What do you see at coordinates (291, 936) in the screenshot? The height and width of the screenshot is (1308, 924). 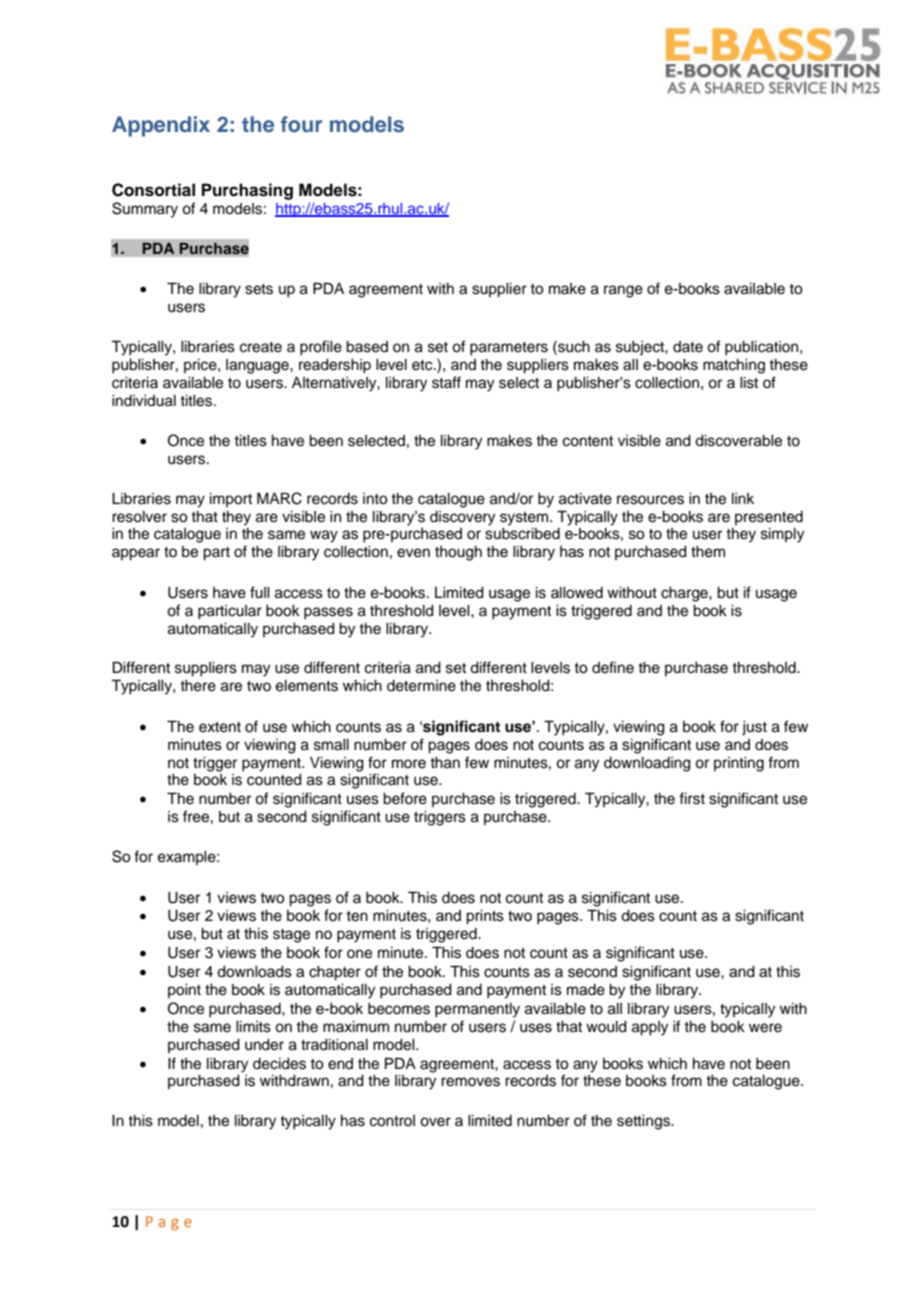 I see `stage` at bounding box center [291, 936].
